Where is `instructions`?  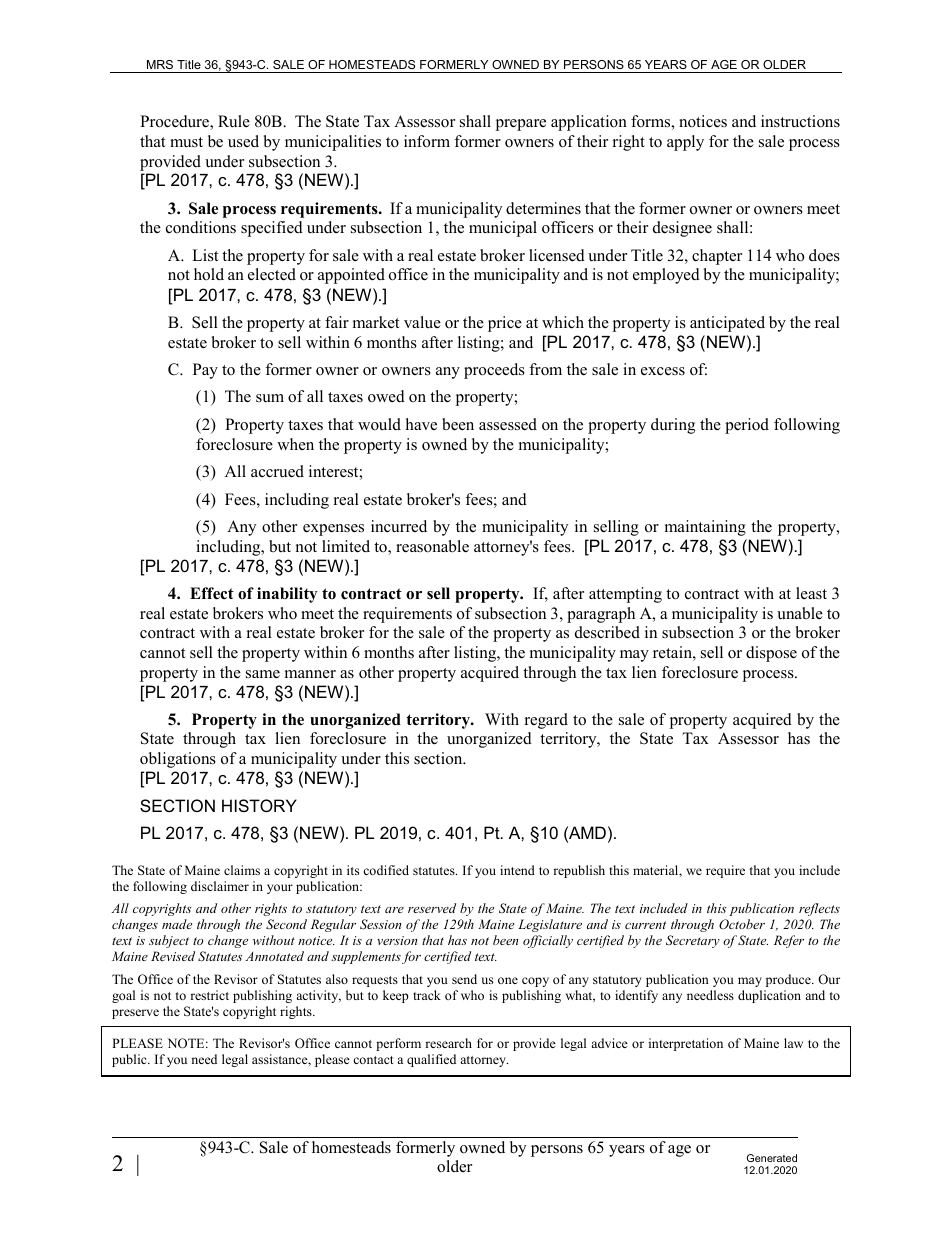
instructions is located at coordinates (800, 121).
